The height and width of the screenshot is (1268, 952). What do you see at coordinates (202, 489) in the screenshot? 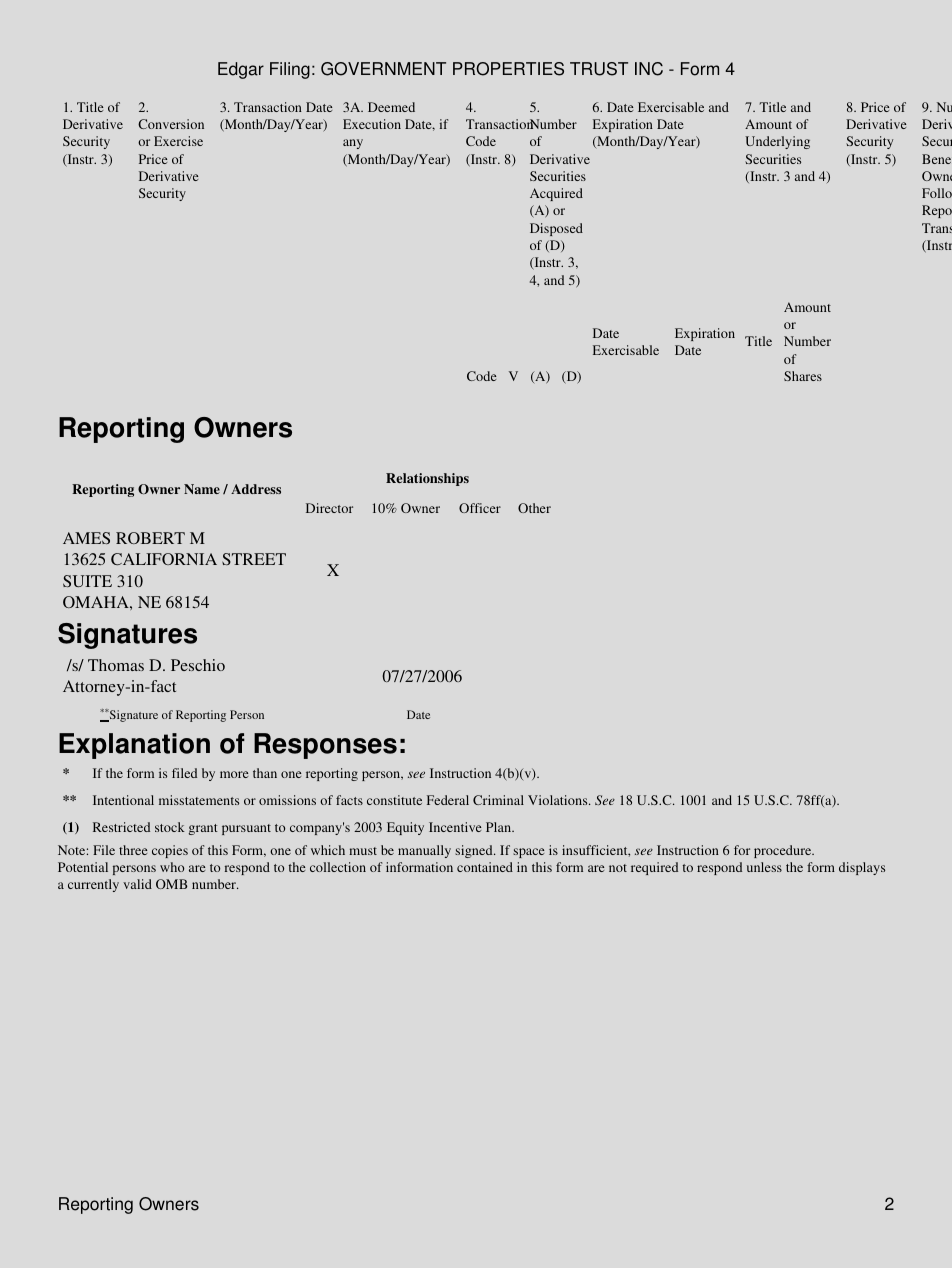
I see `Name` at bounding box center [202, 489].
